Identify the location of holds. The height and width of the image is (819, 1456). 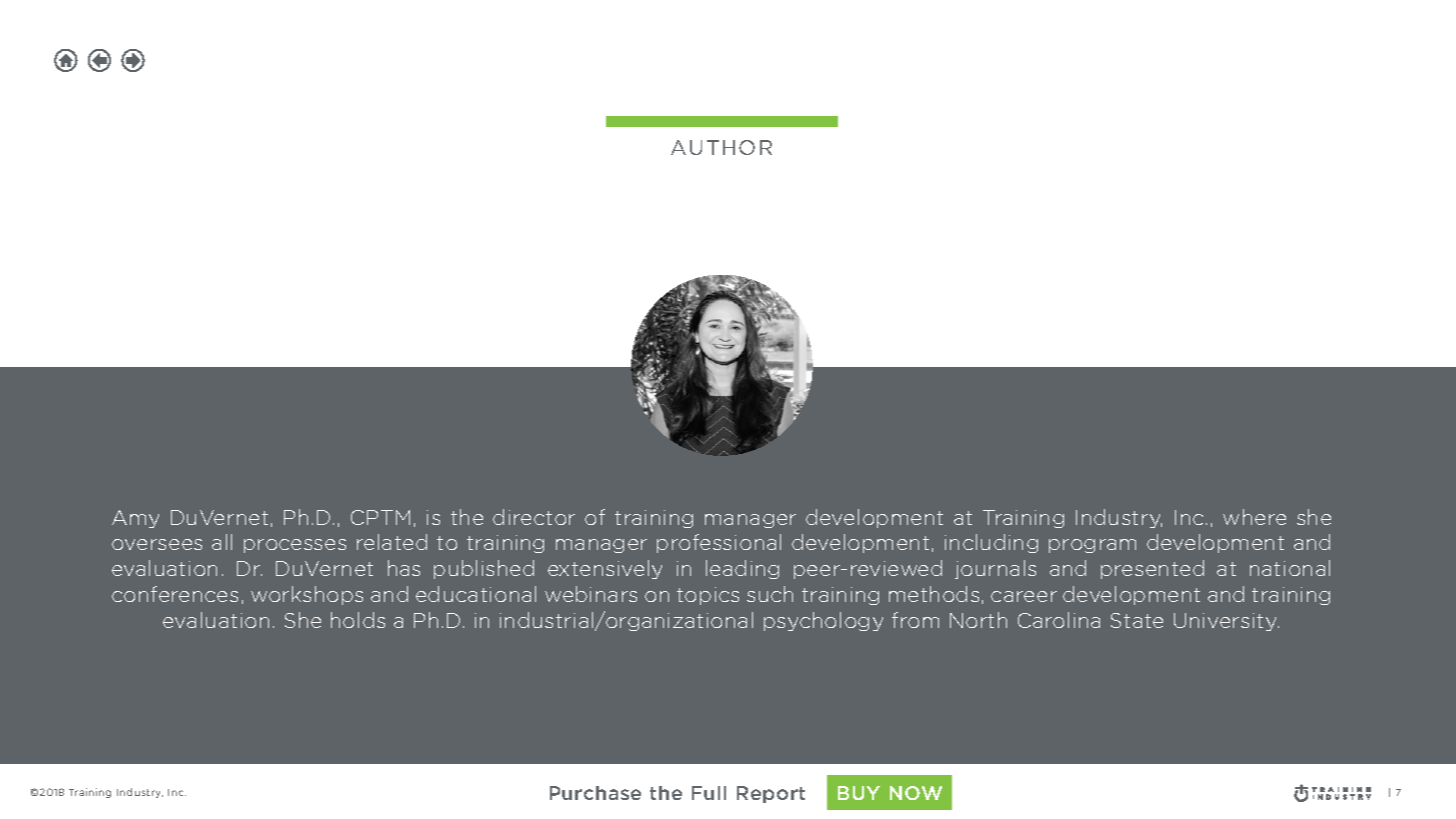
(358, 620).
